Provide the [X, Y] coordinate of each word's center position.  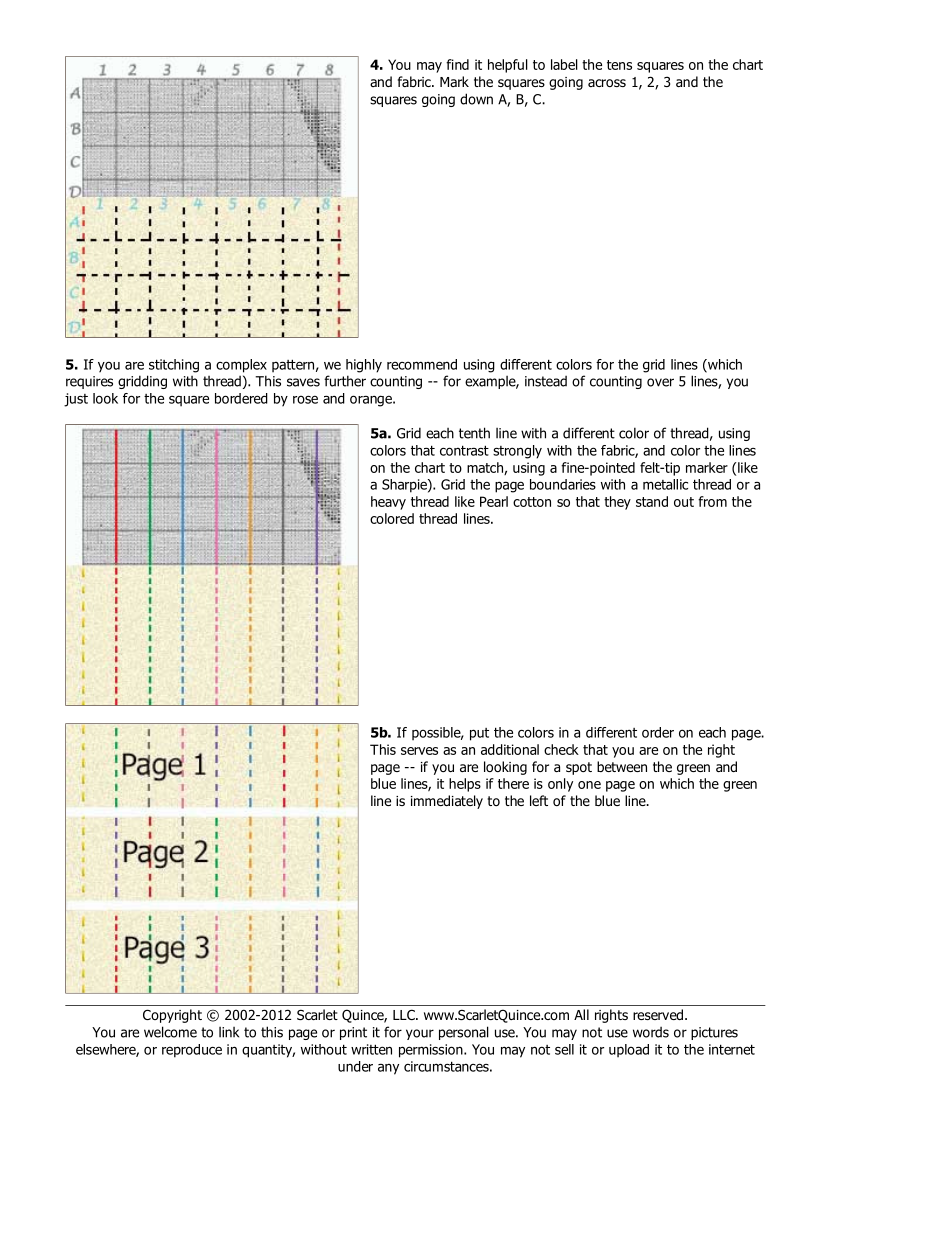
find [457, 64]
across [607, 83]
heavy [388, 503]
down [476, 99]
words [651, 1032]
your [420, 1034]
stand [652, 501]
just [76, 400]
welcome [170, 1032]
